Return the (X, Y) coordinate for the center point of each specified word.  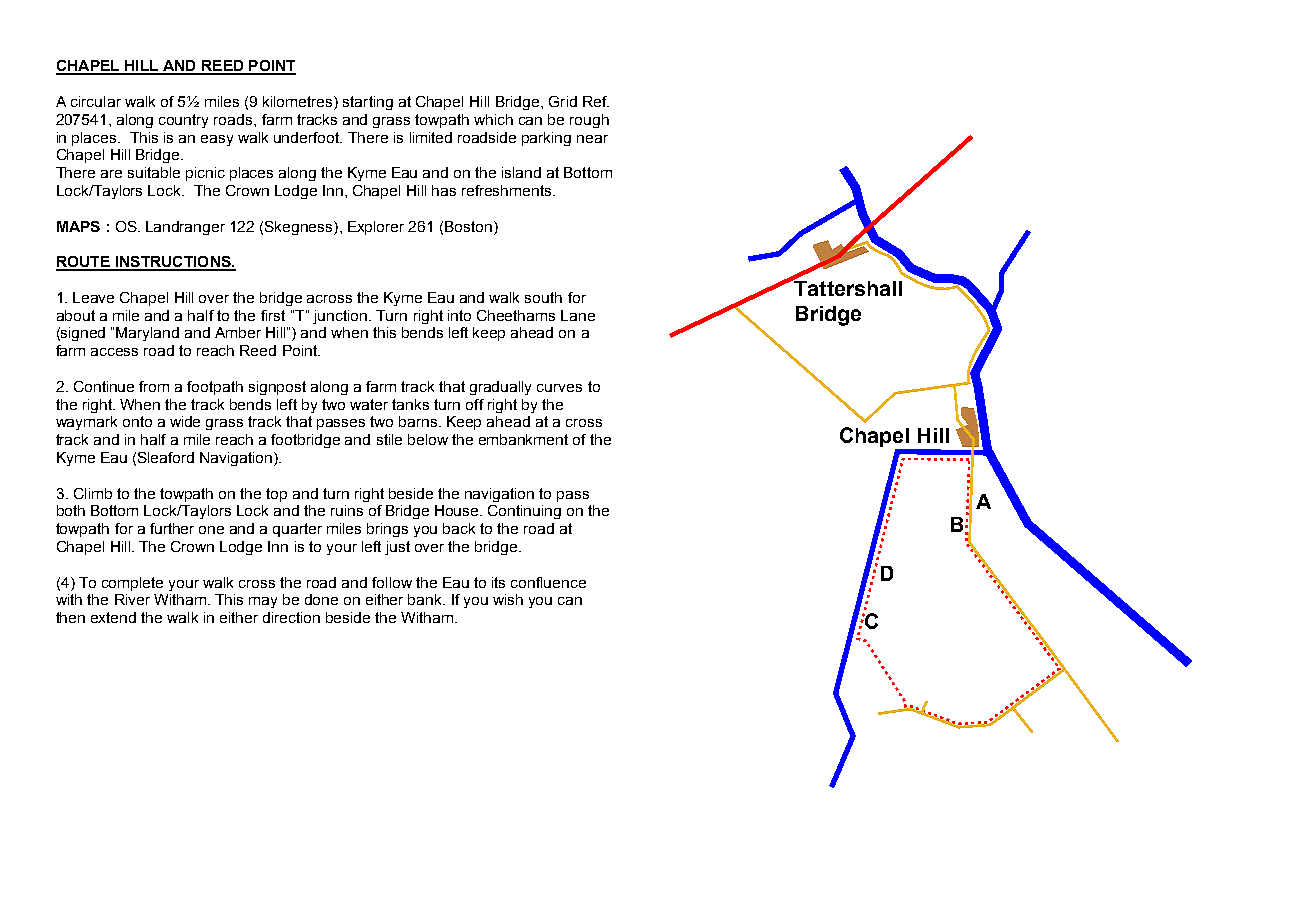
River (132, 599)
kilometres (299, 103)
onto (137, 421)
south (543, 297)
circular (96, 101)
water (369, 404)
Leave (93, 297)
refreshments (508, 190)
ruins (347, 510)
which (493, 119)
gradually (500, 388)
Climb (93, 493)
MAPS (78, 226)
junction (340, 317)
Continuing (524, 512)
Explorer (376, 228)
